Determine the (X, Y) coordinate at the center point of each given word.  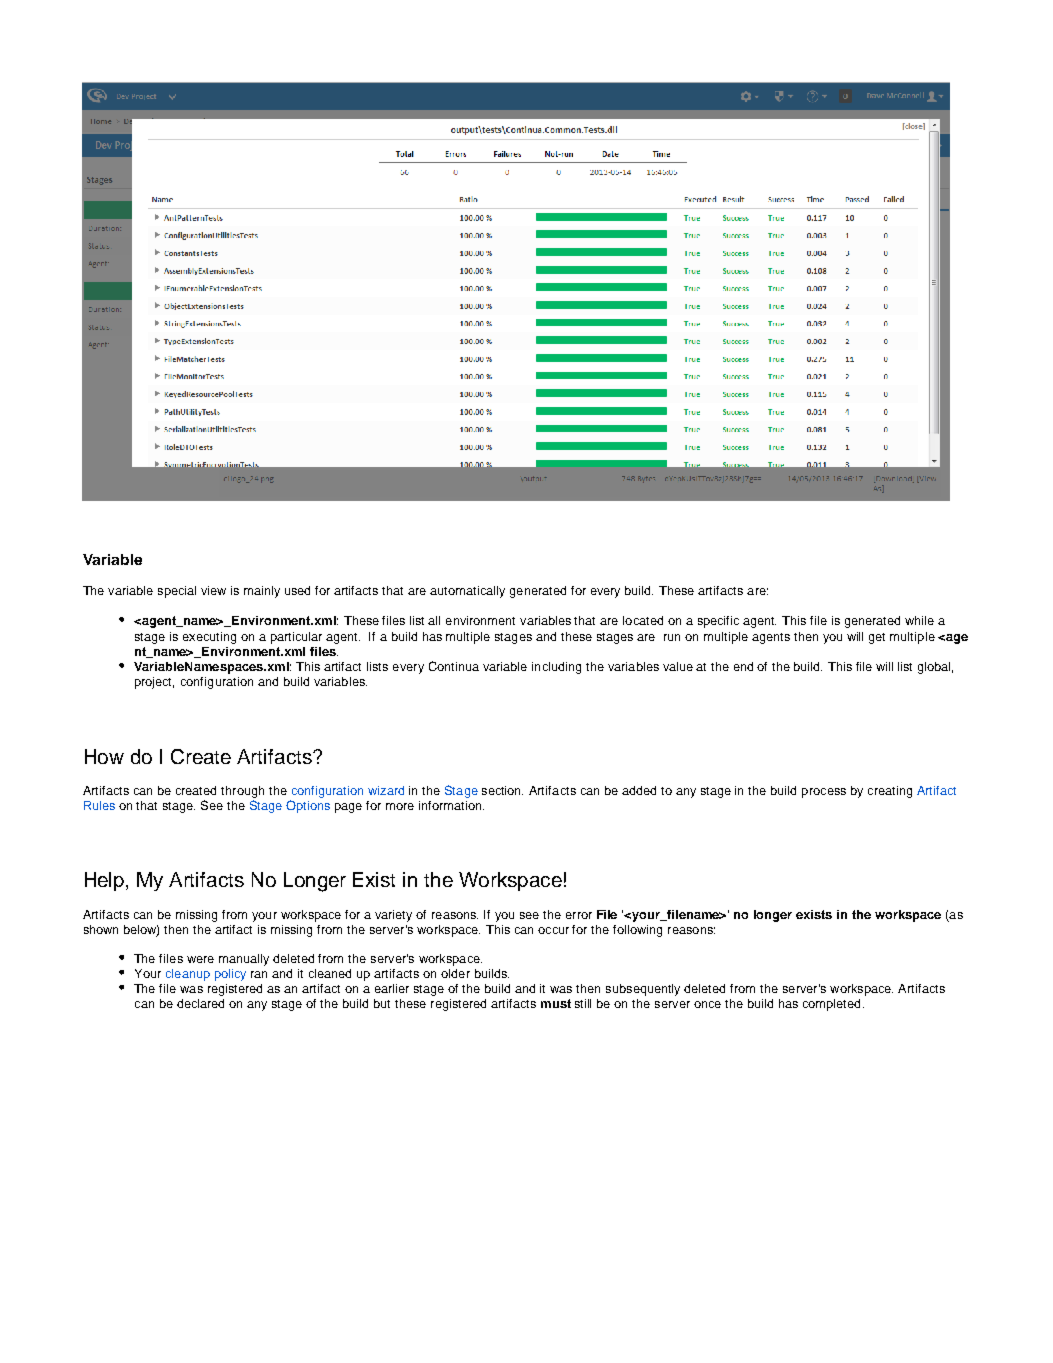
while (919, 620)
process (824, 793)
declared (200, 1003)
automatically (467, 592)
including (556, 668)
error (579, 915)
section (502, 790)
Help (106, 881)
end (743, 666)
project (154, 683)
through (242, 792)
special (177, 592)
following (637, 931)
